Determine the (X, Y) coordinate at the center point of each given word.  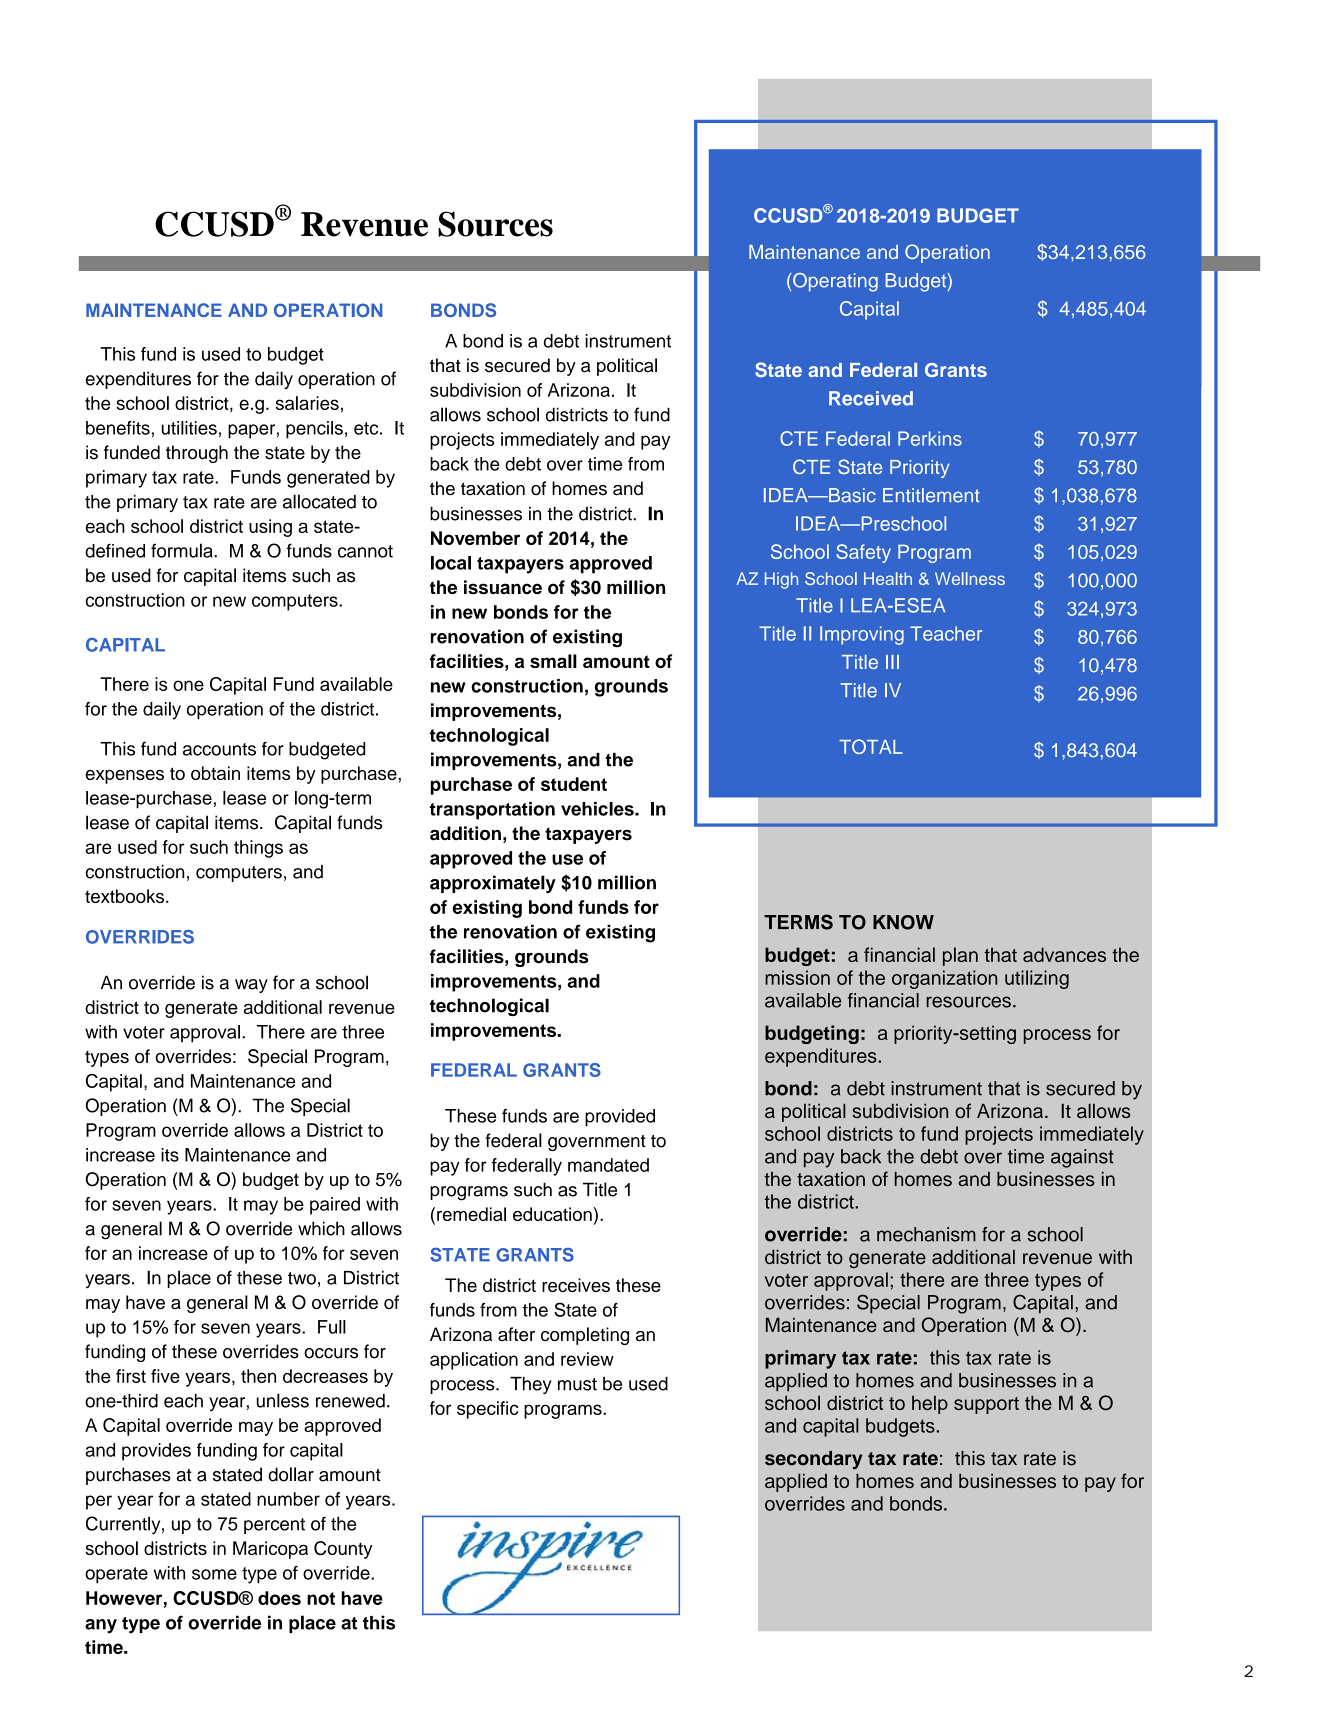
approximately (493, 884)
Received (871, 398)
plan (960, 956)
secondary (813, 1460)
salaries (307, 403)
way (251, 986)
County (343, 1550)
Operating (835, 282)
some (214, 1574)
